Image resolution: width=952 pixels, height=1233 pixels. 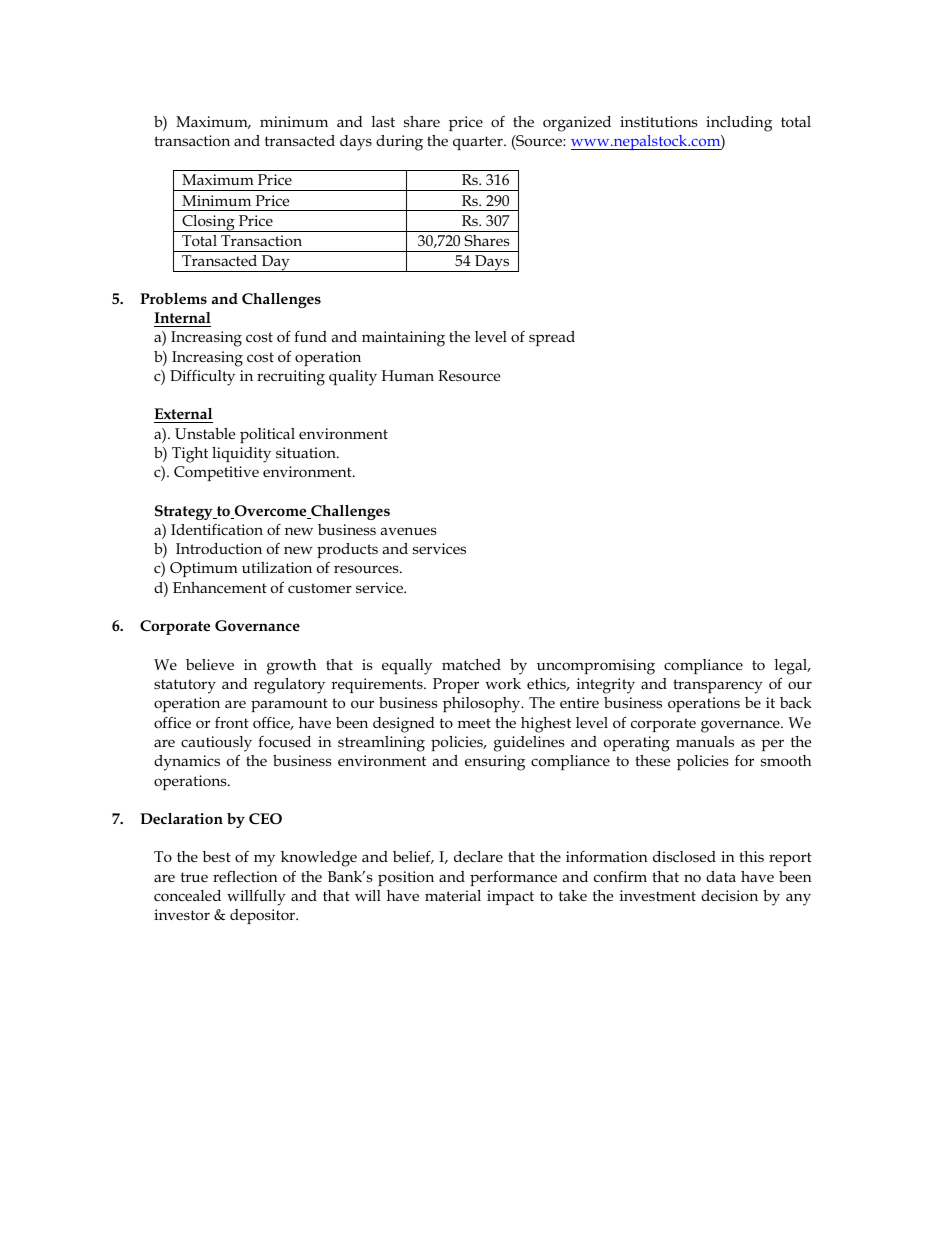 I want to click on cautiously, so click(x=216, y=744).
